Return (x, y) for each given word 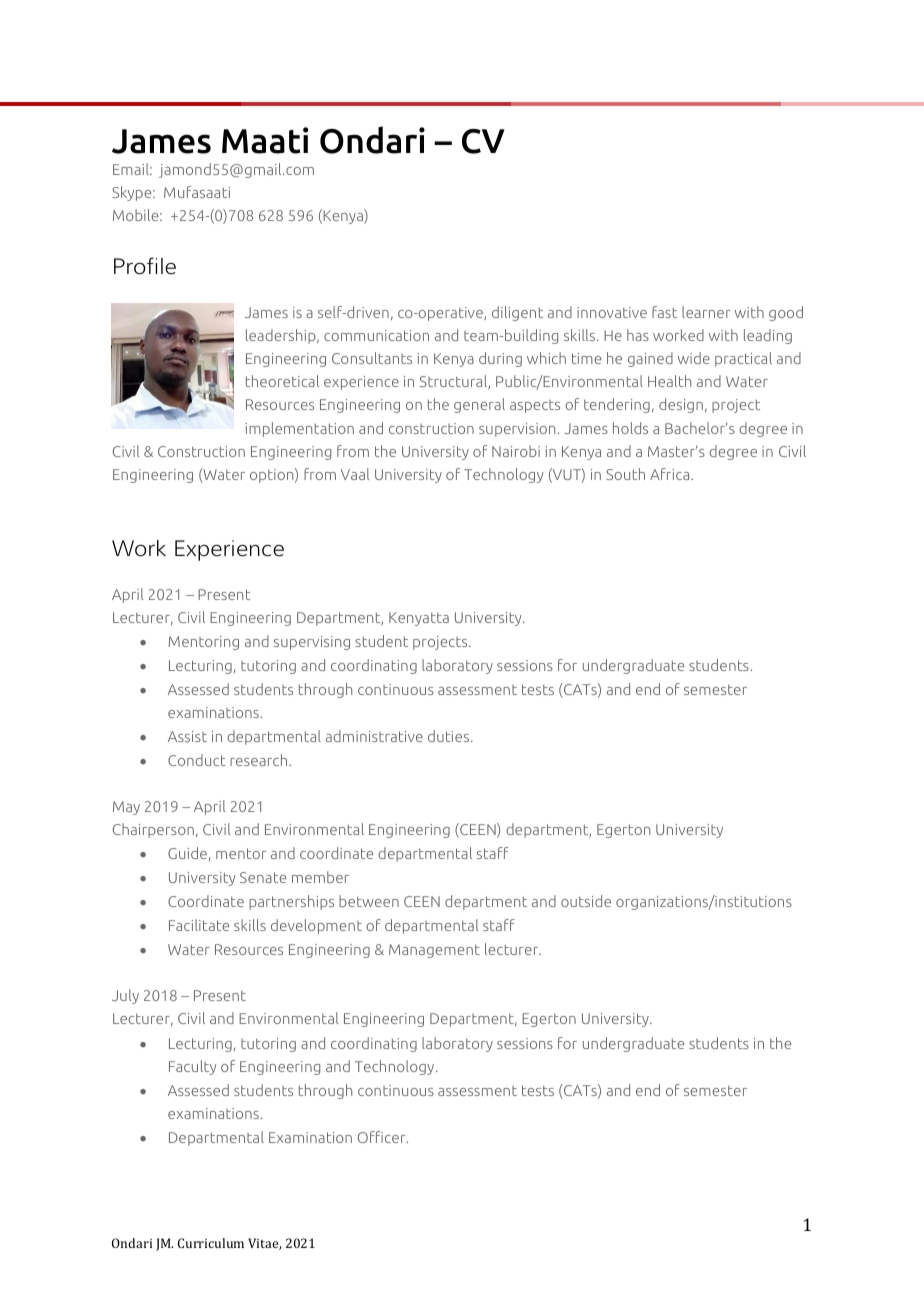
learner (706, 312)
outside (586, 901)
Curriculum (211, 1243)
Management (434, 951)
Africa (671, 474)
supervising (312, 643)
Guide (187, 853)
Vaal (355, 474)
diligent (517, 313)
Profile (145, 266)
